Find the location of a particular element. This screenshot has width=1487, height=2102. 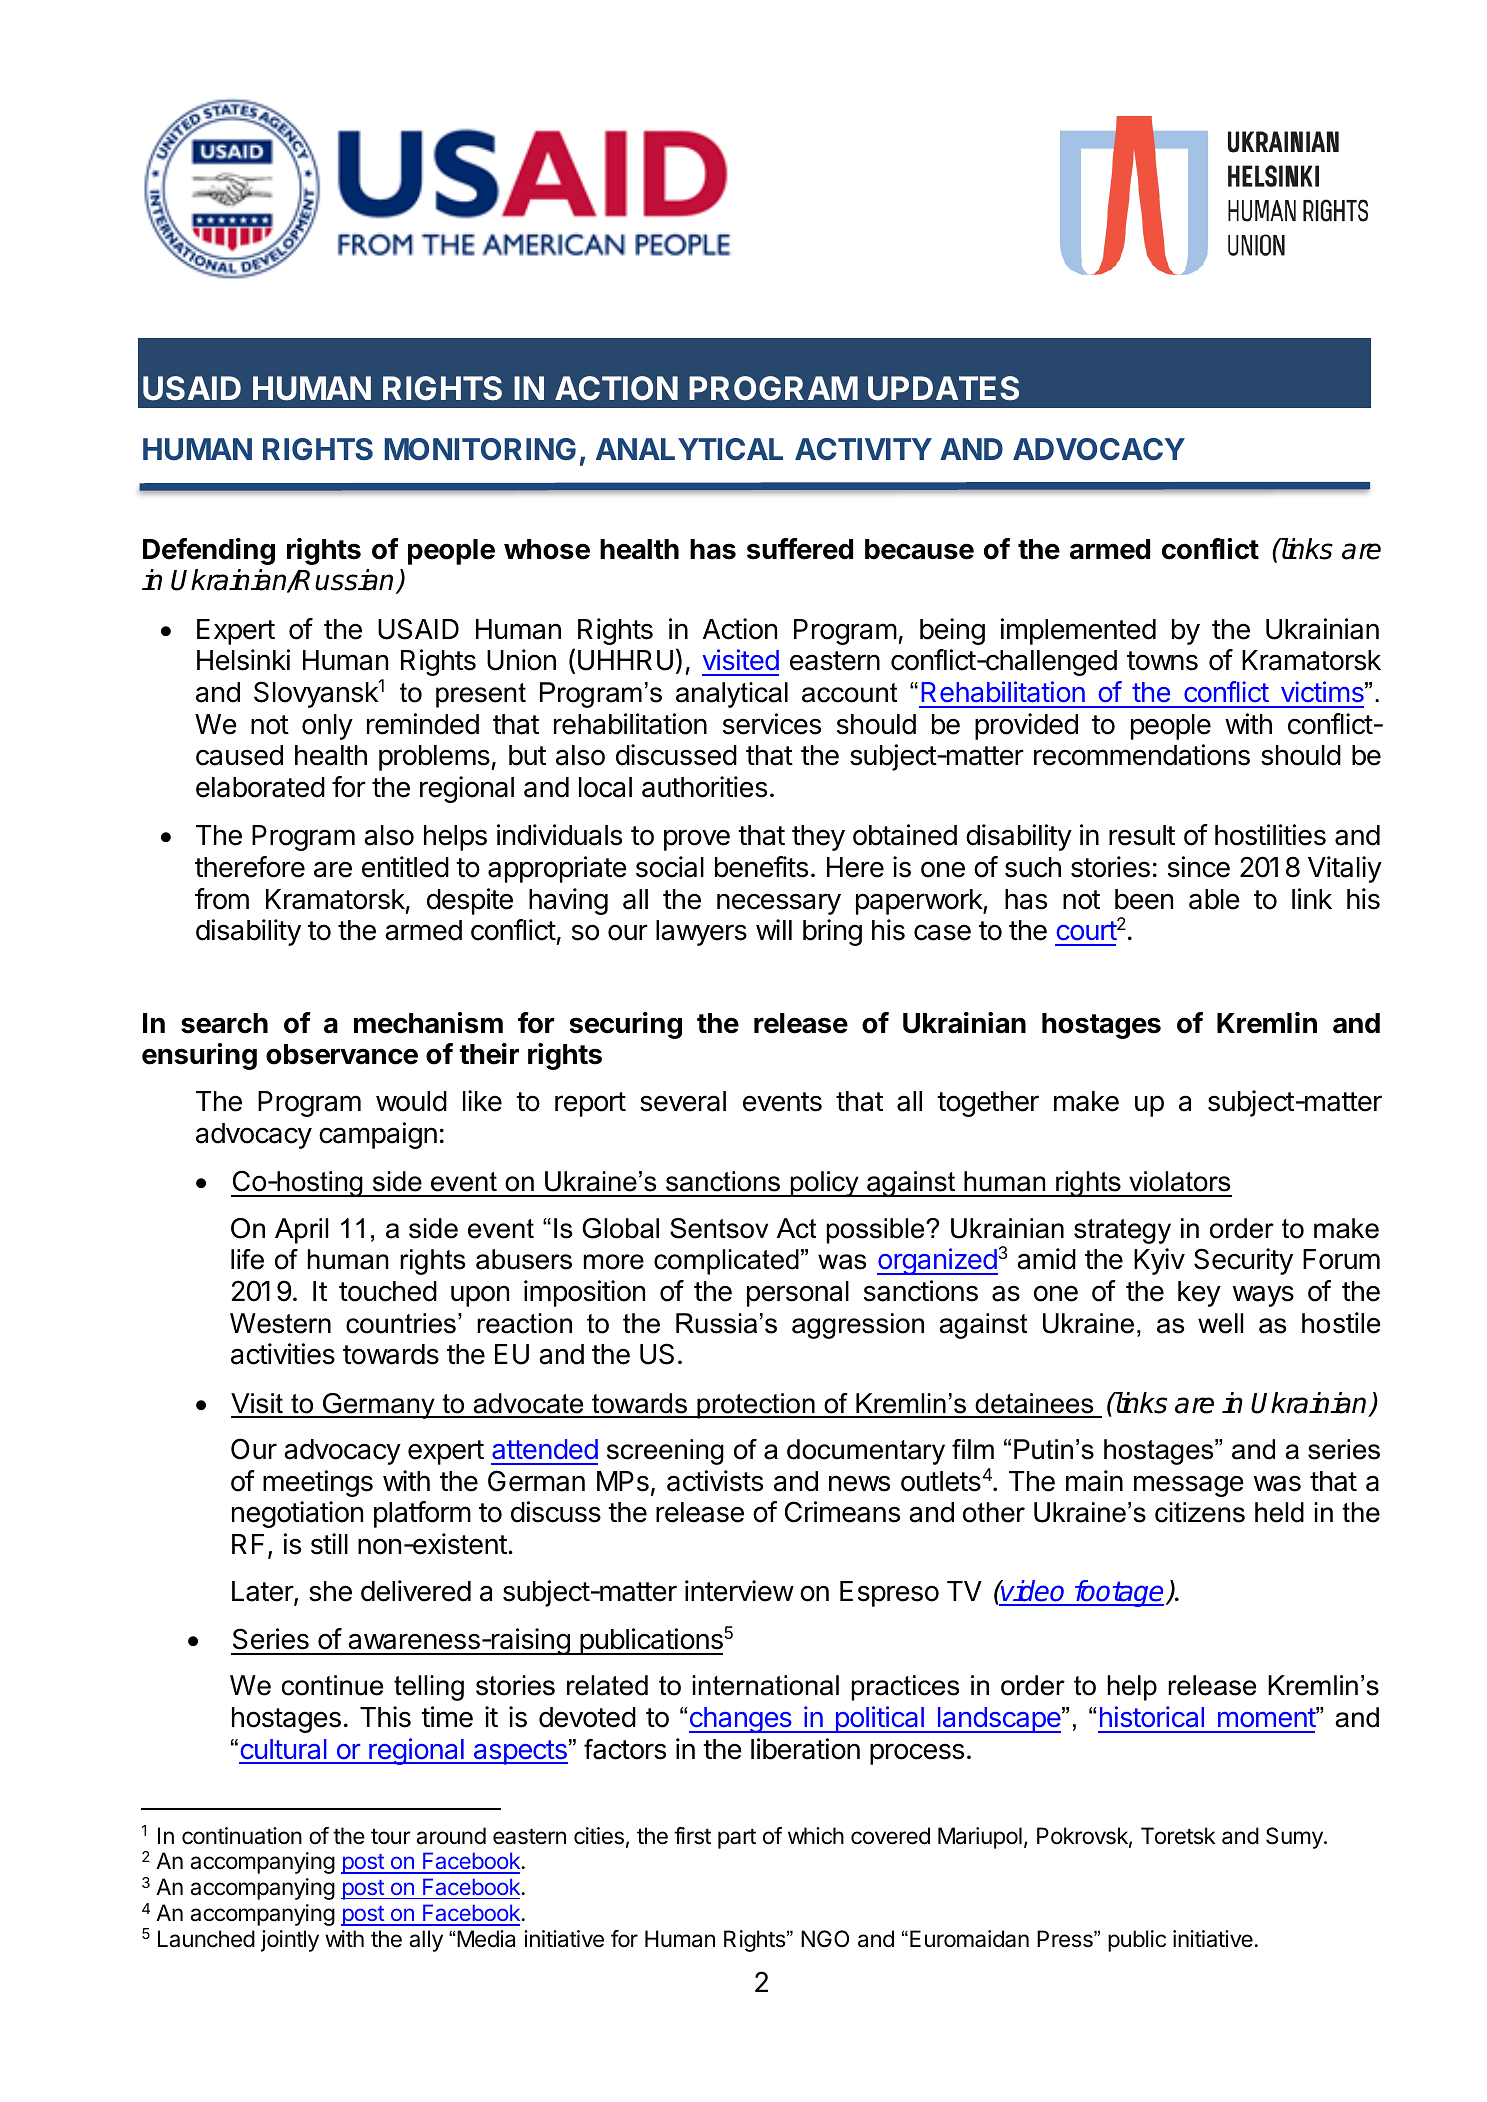

jointly is located at coordinates (290, 1941).
